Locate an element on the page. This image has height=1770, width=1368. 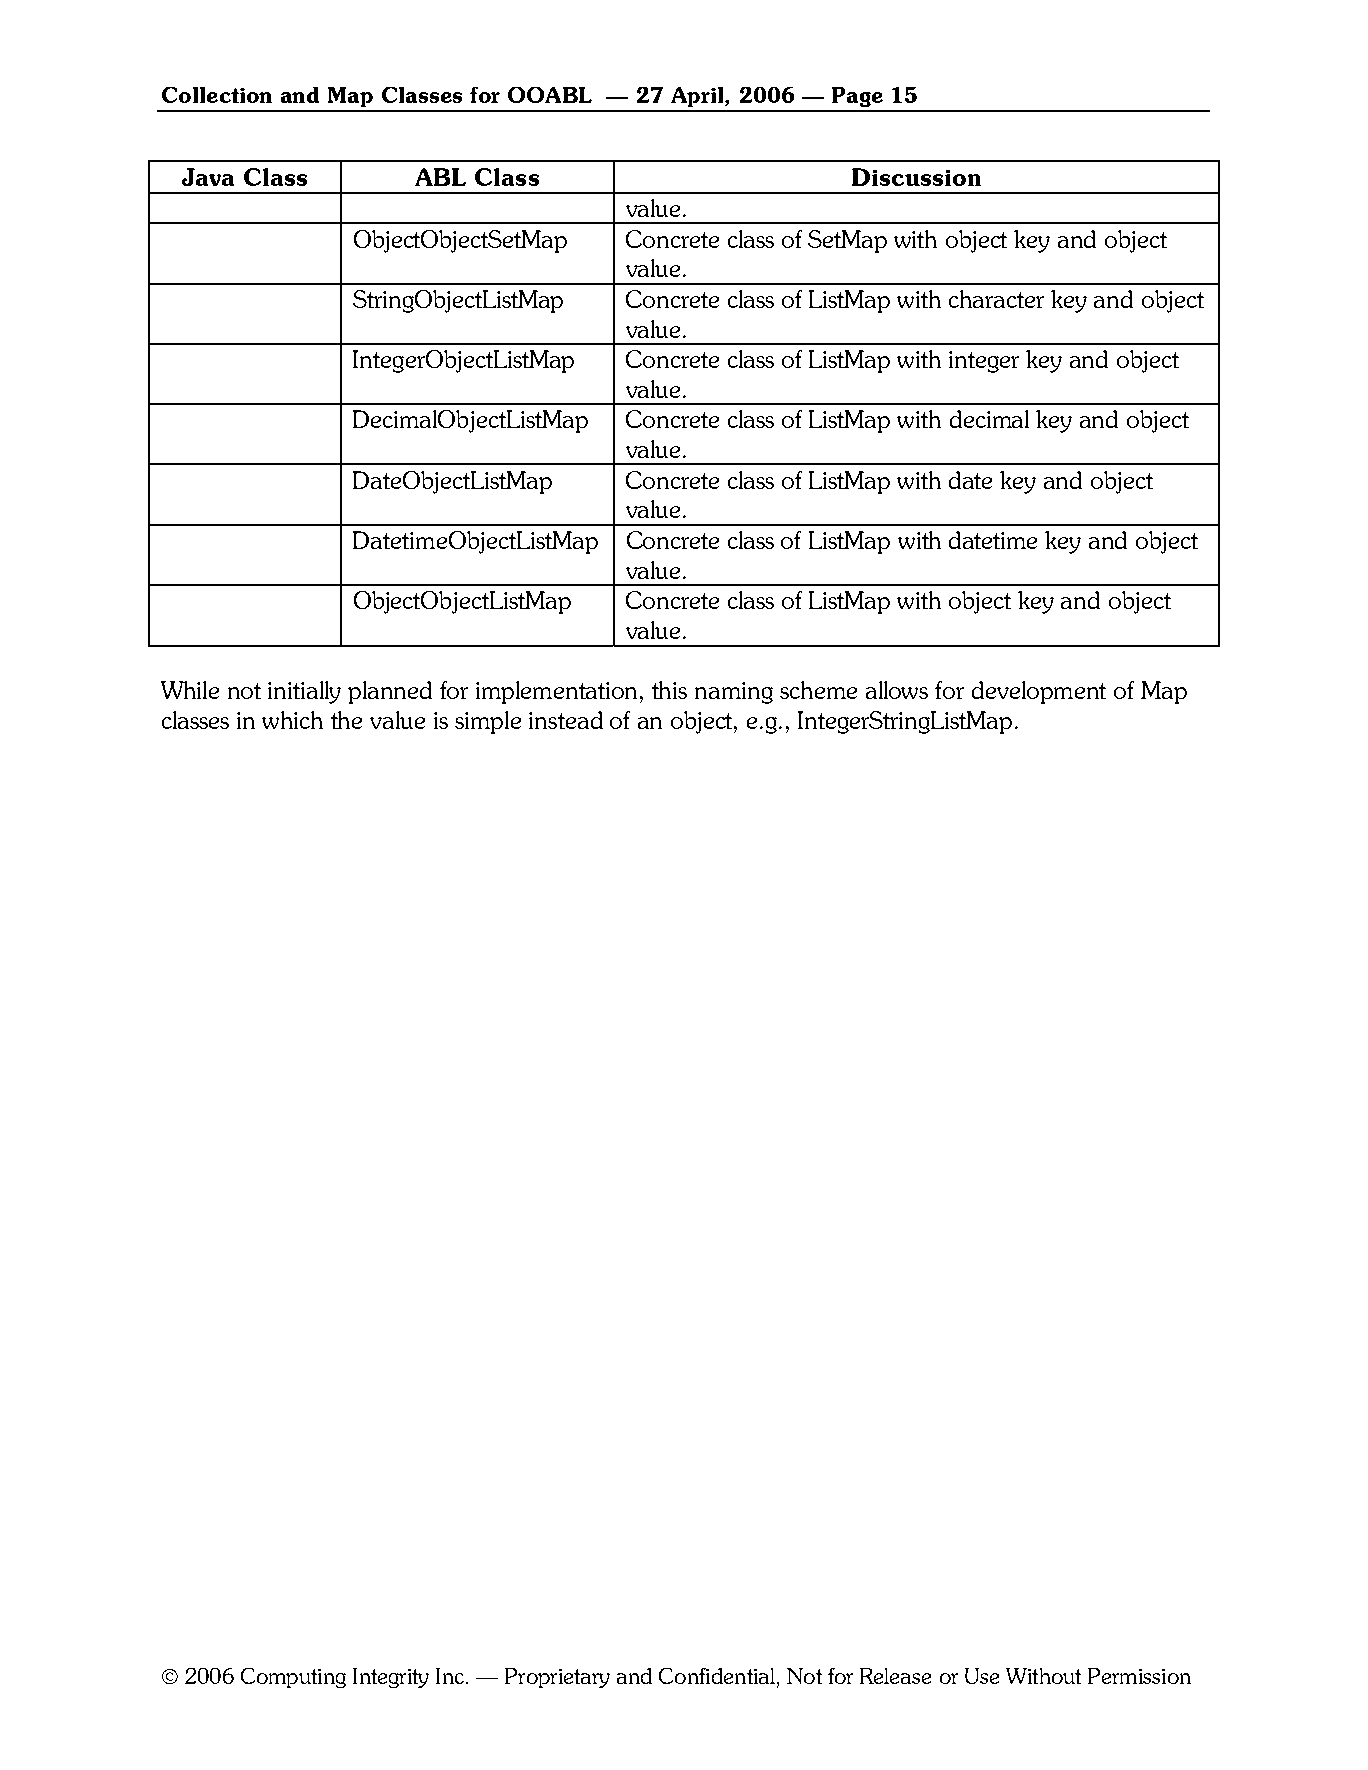
development is located at coordinates (1039, 692).
